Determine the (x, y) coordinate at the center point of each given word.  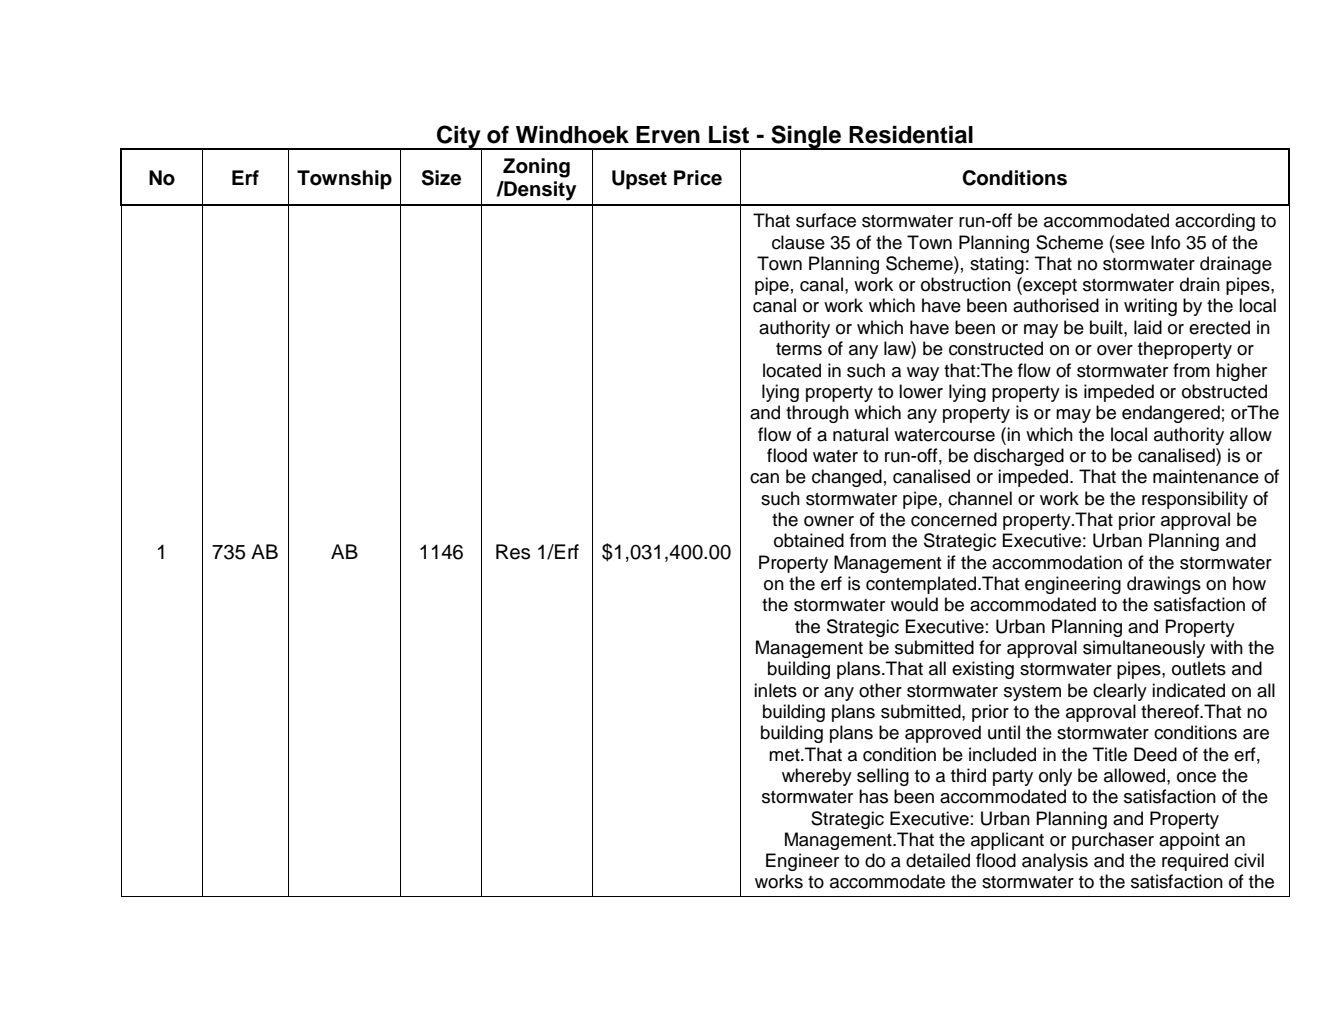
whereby (817, 777)
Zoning (536, 168)
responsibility (1195, 500)
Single (806, 137)
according (1215, 222)
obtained (809, 540)
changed (847, 478)
